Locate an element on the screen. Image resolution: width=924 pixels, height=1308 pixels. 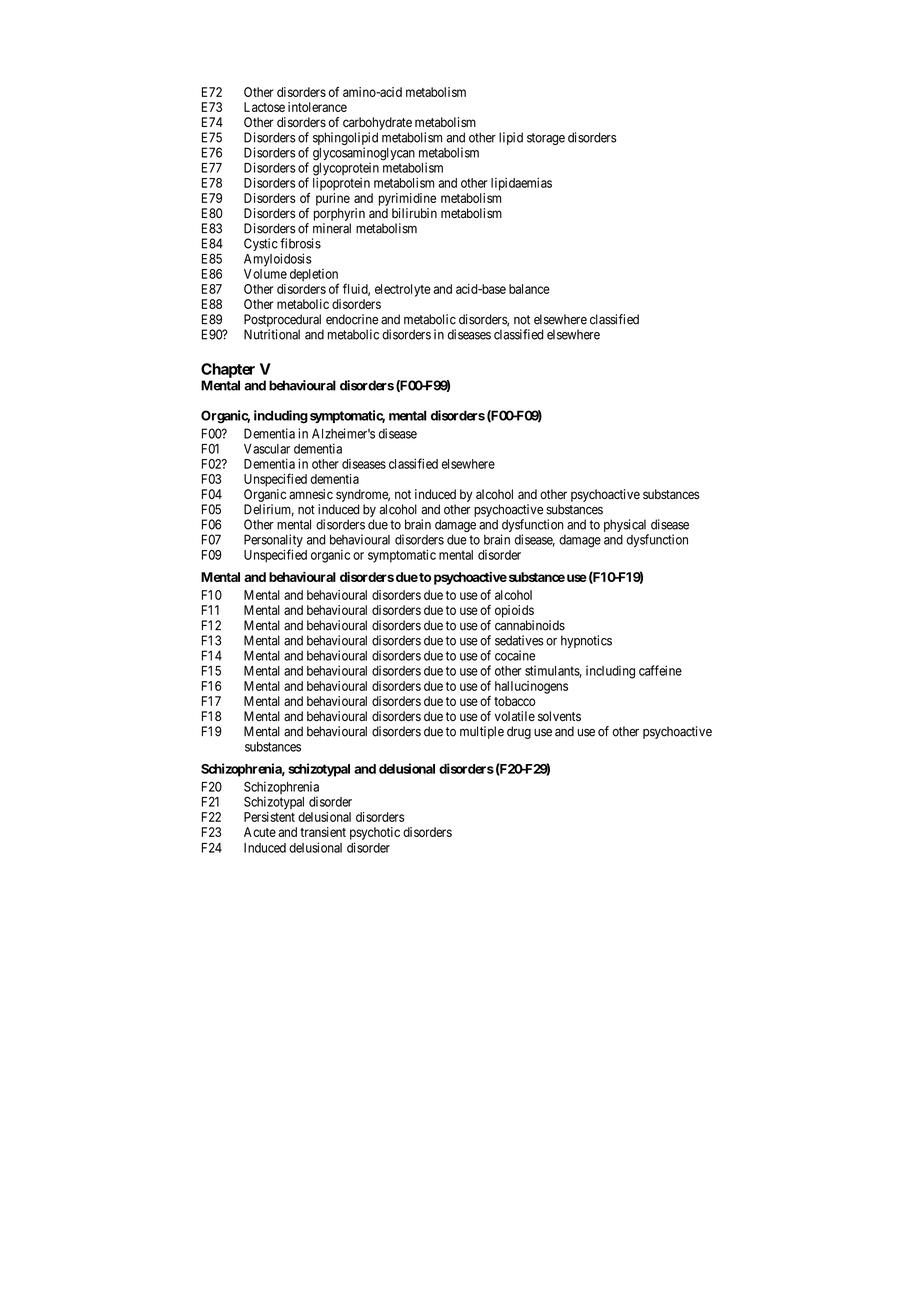
Personality is located at coordinates (273, 542).
